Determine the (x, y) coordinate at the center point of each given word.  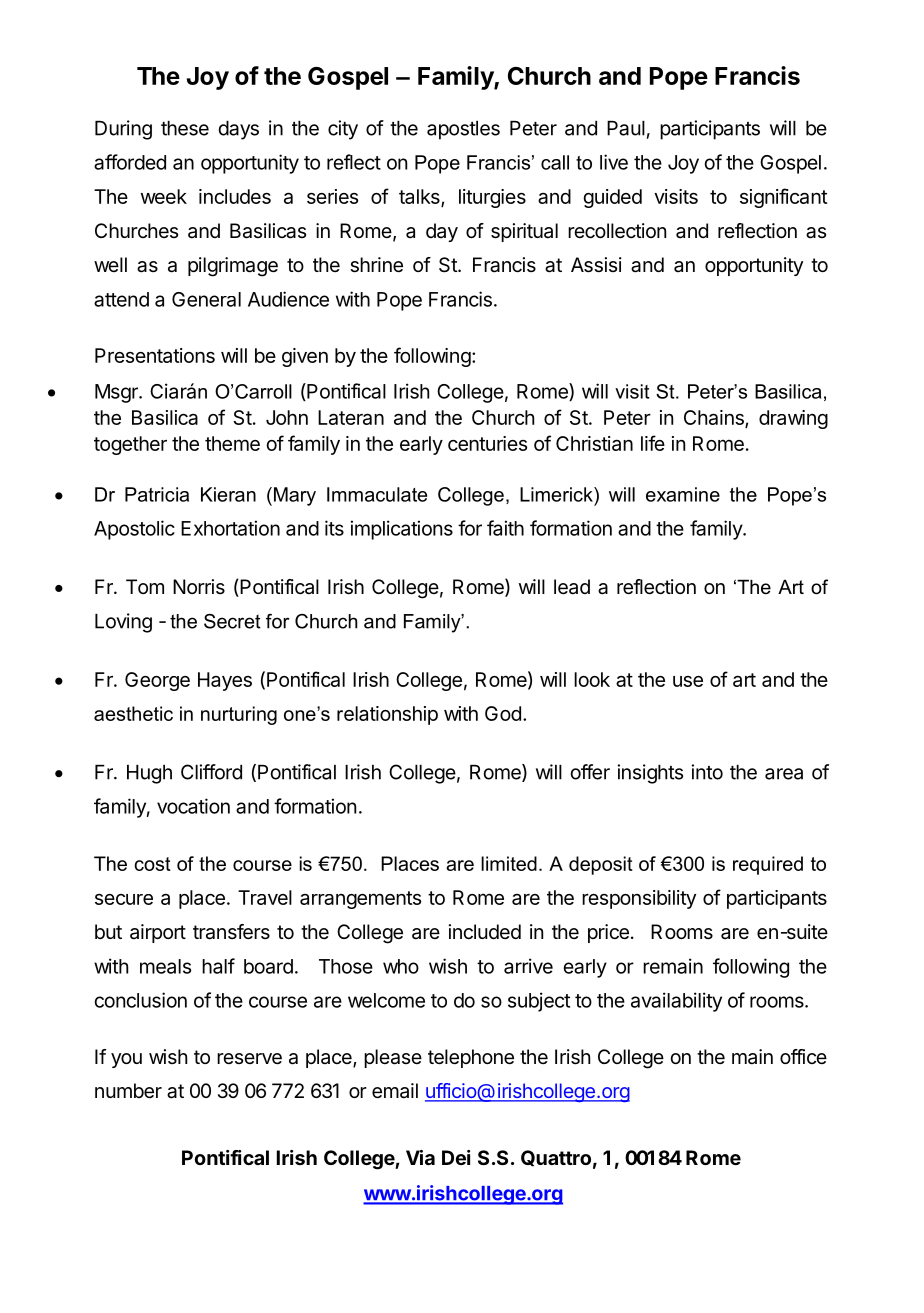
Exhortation (230, 528)
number (128, 1091)
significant (783, 198)
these (185, 128)
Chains (715, 418)
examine (683, 494)
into (707, 772)
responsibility (639, 899)
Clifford (211, 772)
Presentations (155, 355)
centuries (487, 443)
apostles (463, 130)
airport (158, 933)
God (503, 713)
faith (505, 528)
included (485, 931)
